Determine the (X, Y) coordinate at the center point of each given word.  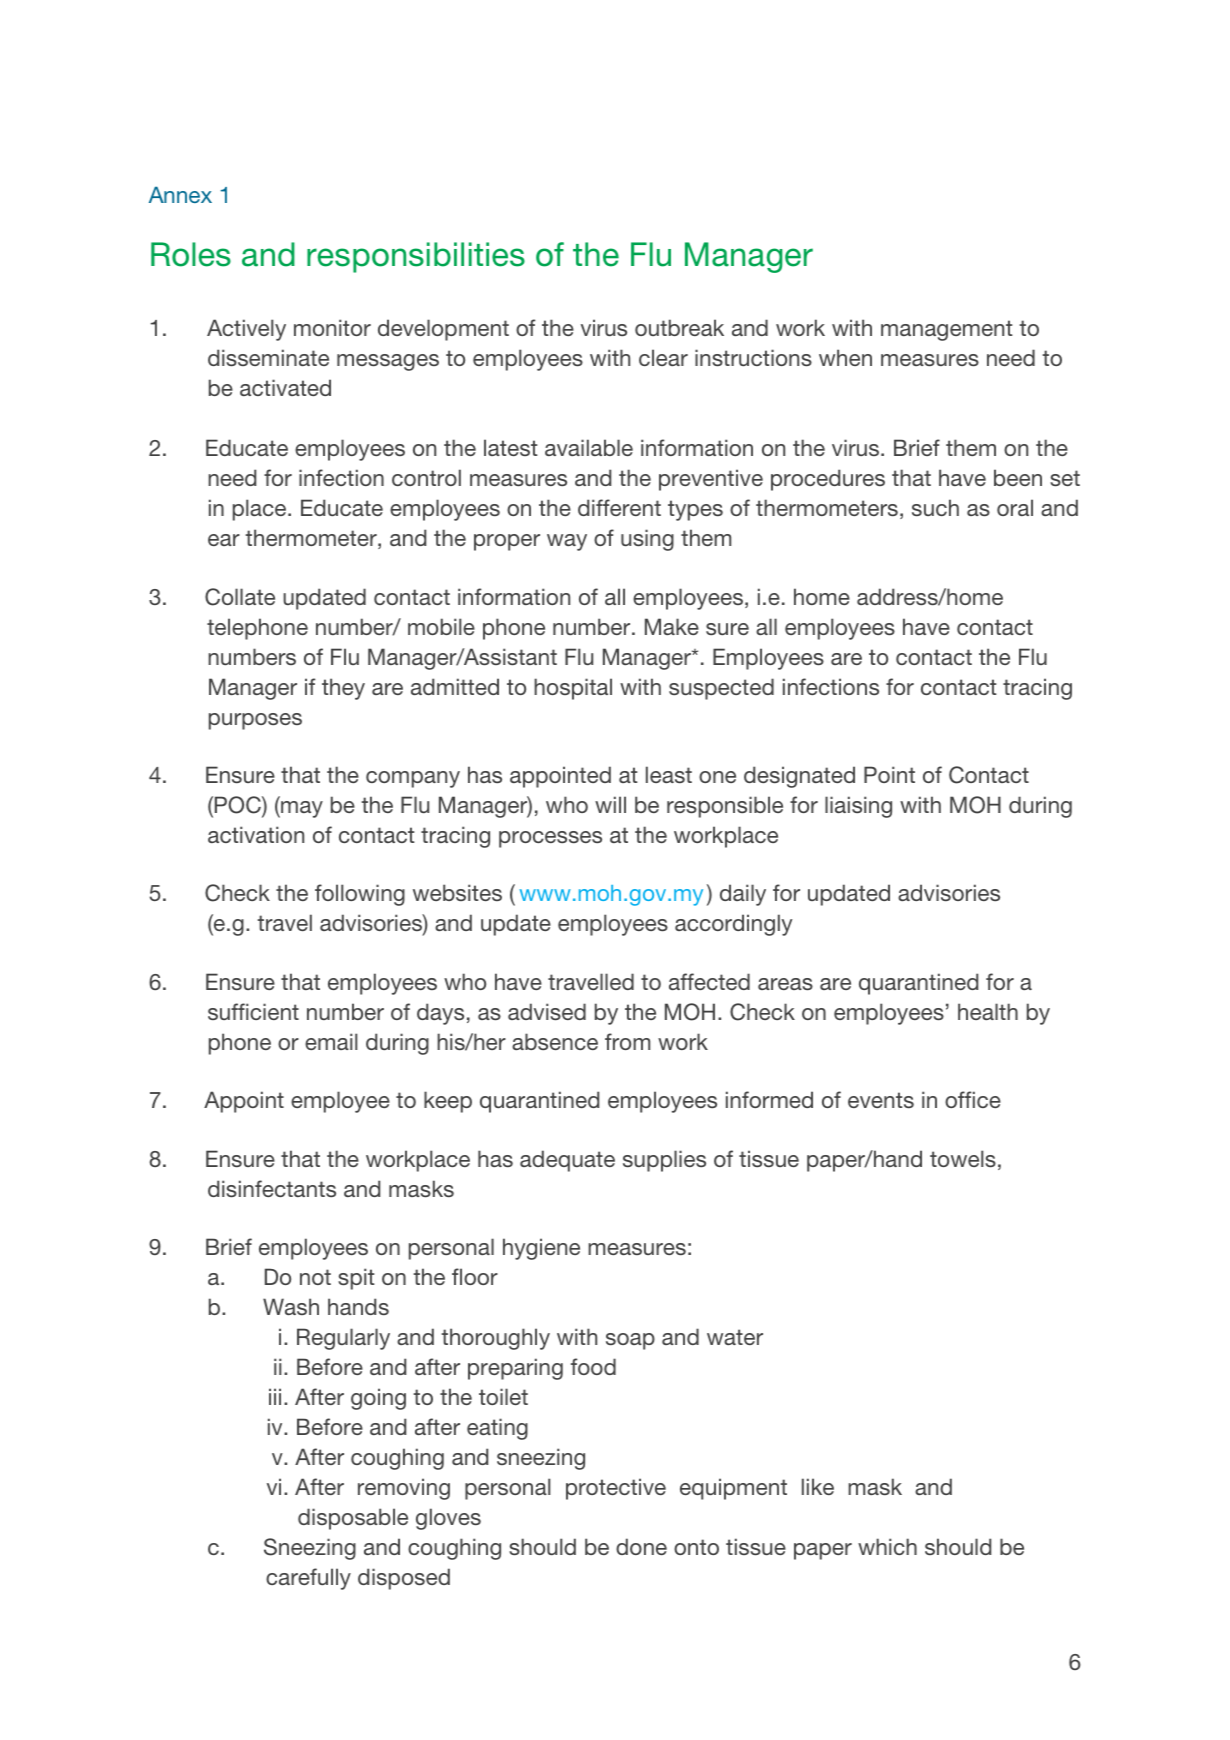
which (887, 1546)
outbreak (679, 327)
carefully (308, 1579)
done (641, 1546)
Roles (191, 254)
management (947, 330)
